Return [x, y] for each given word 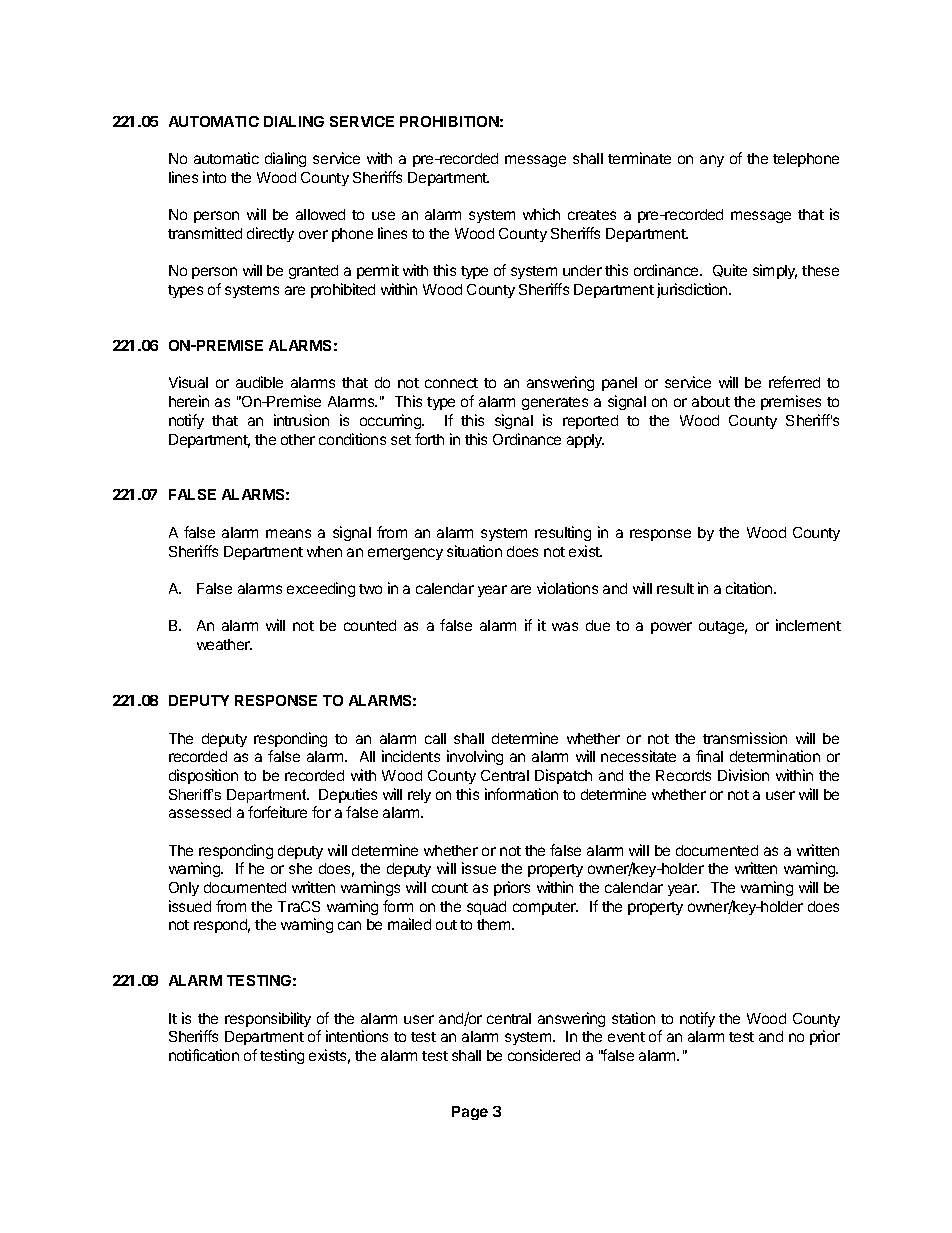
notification [204, 1055]
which [541, 214]
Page [470, 1113]
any [712, 161]
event [626, 1037]
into [214, 177]
